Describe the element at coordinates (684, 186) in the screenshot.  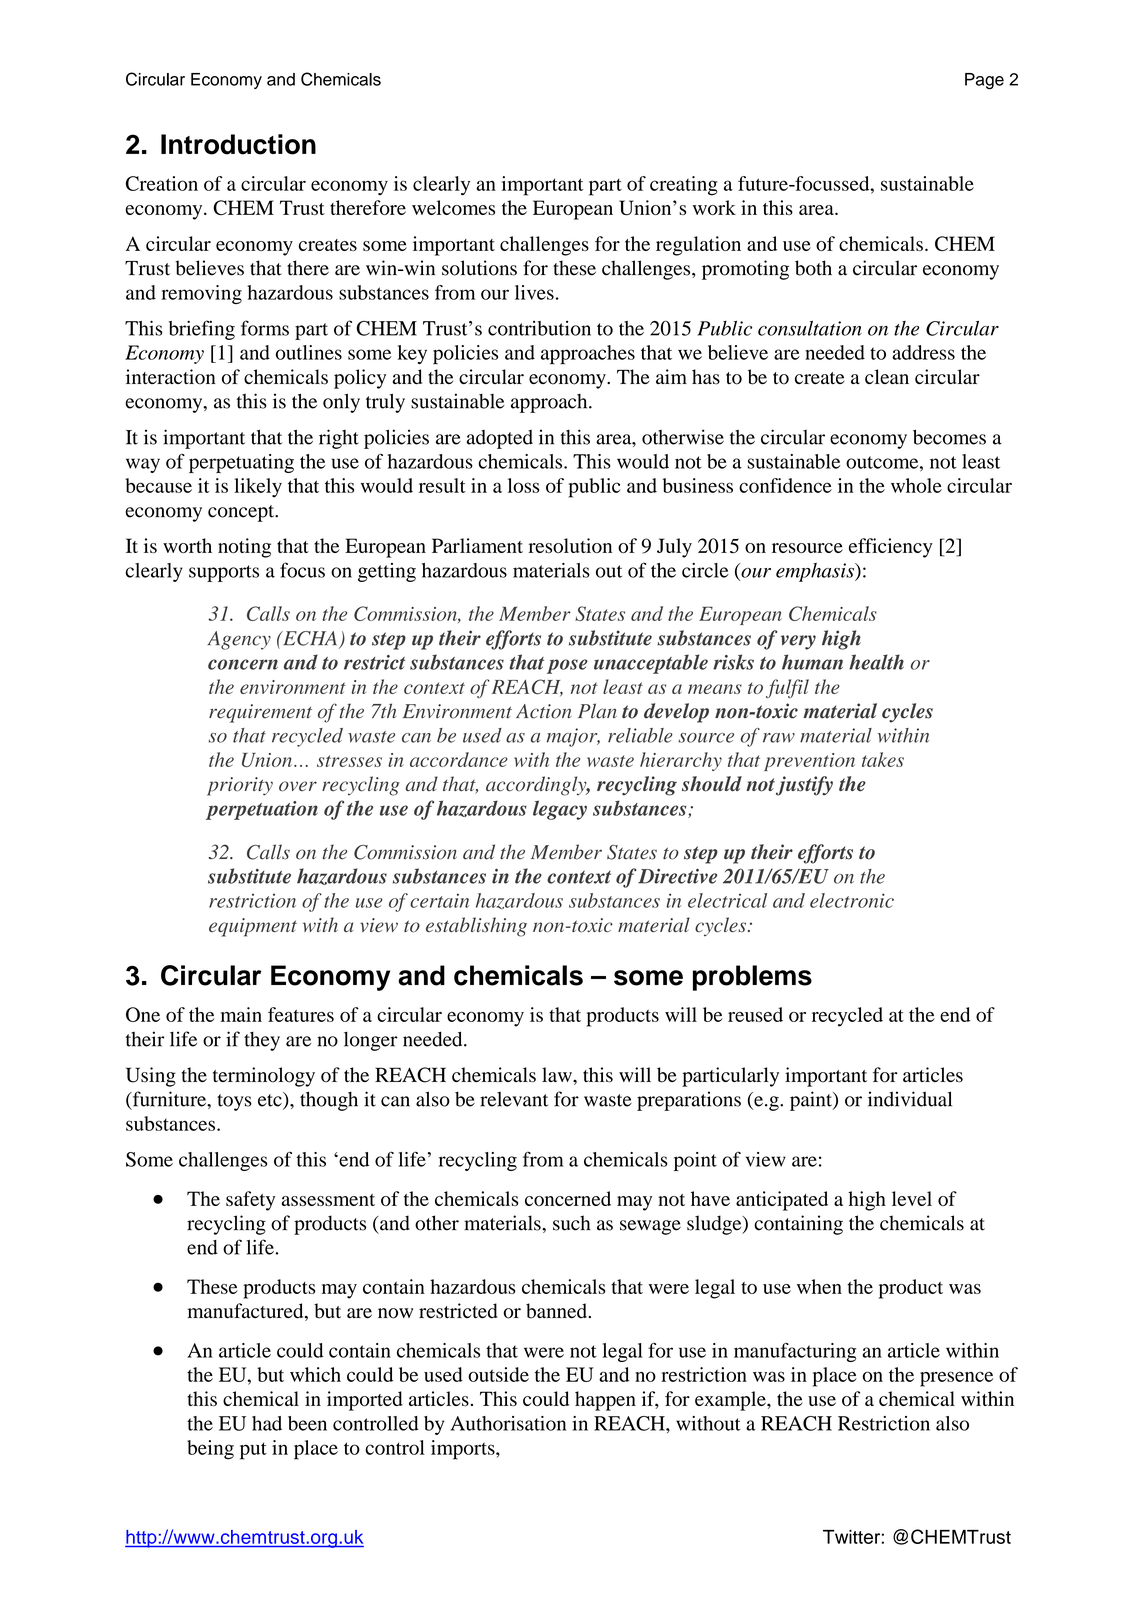
I see `creating` at that location.
